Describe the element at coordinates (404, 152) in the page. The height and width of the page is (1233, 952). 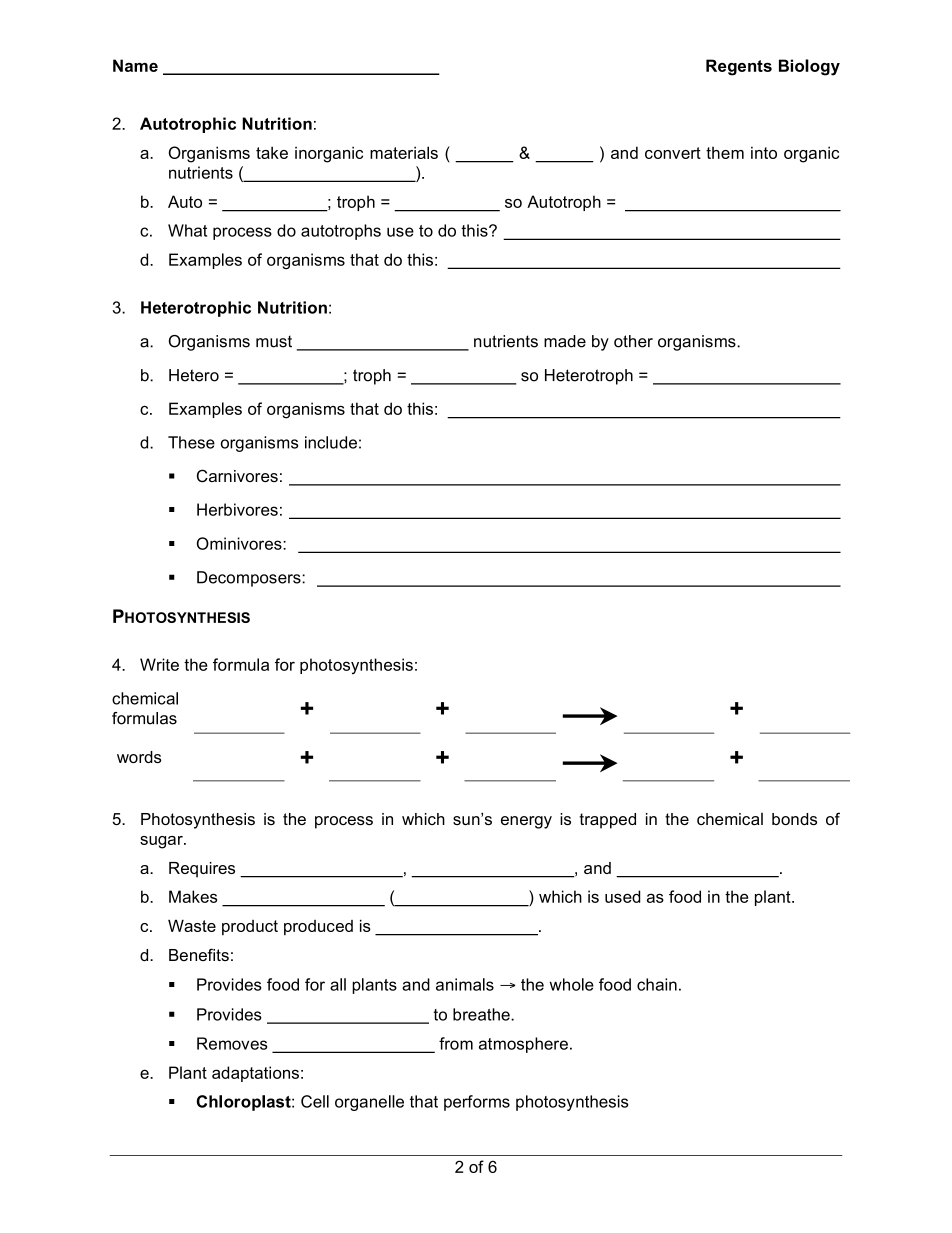
I see `materials` at that location.
